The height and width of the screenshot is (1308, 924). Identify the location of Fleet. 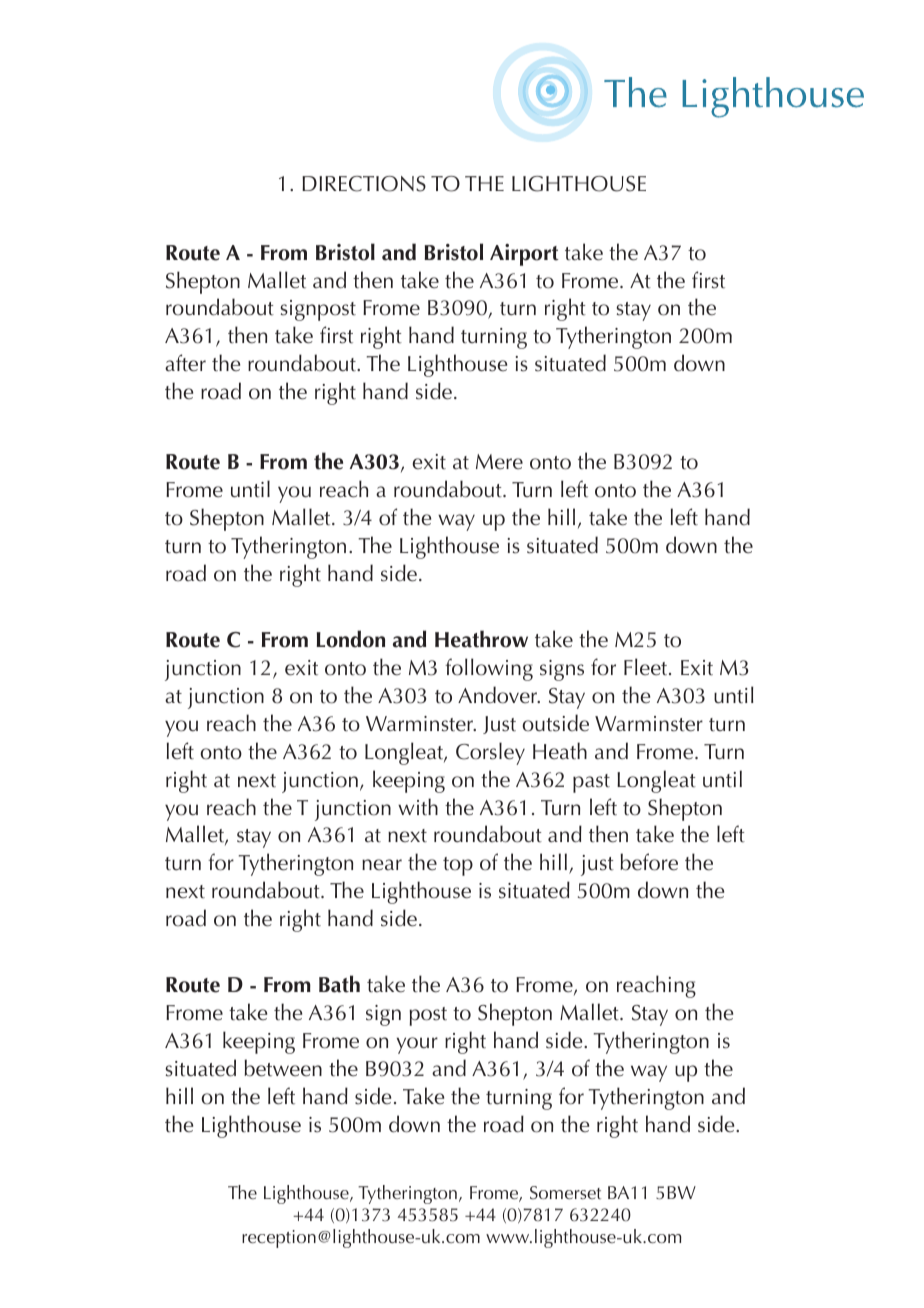
(647, 667).
